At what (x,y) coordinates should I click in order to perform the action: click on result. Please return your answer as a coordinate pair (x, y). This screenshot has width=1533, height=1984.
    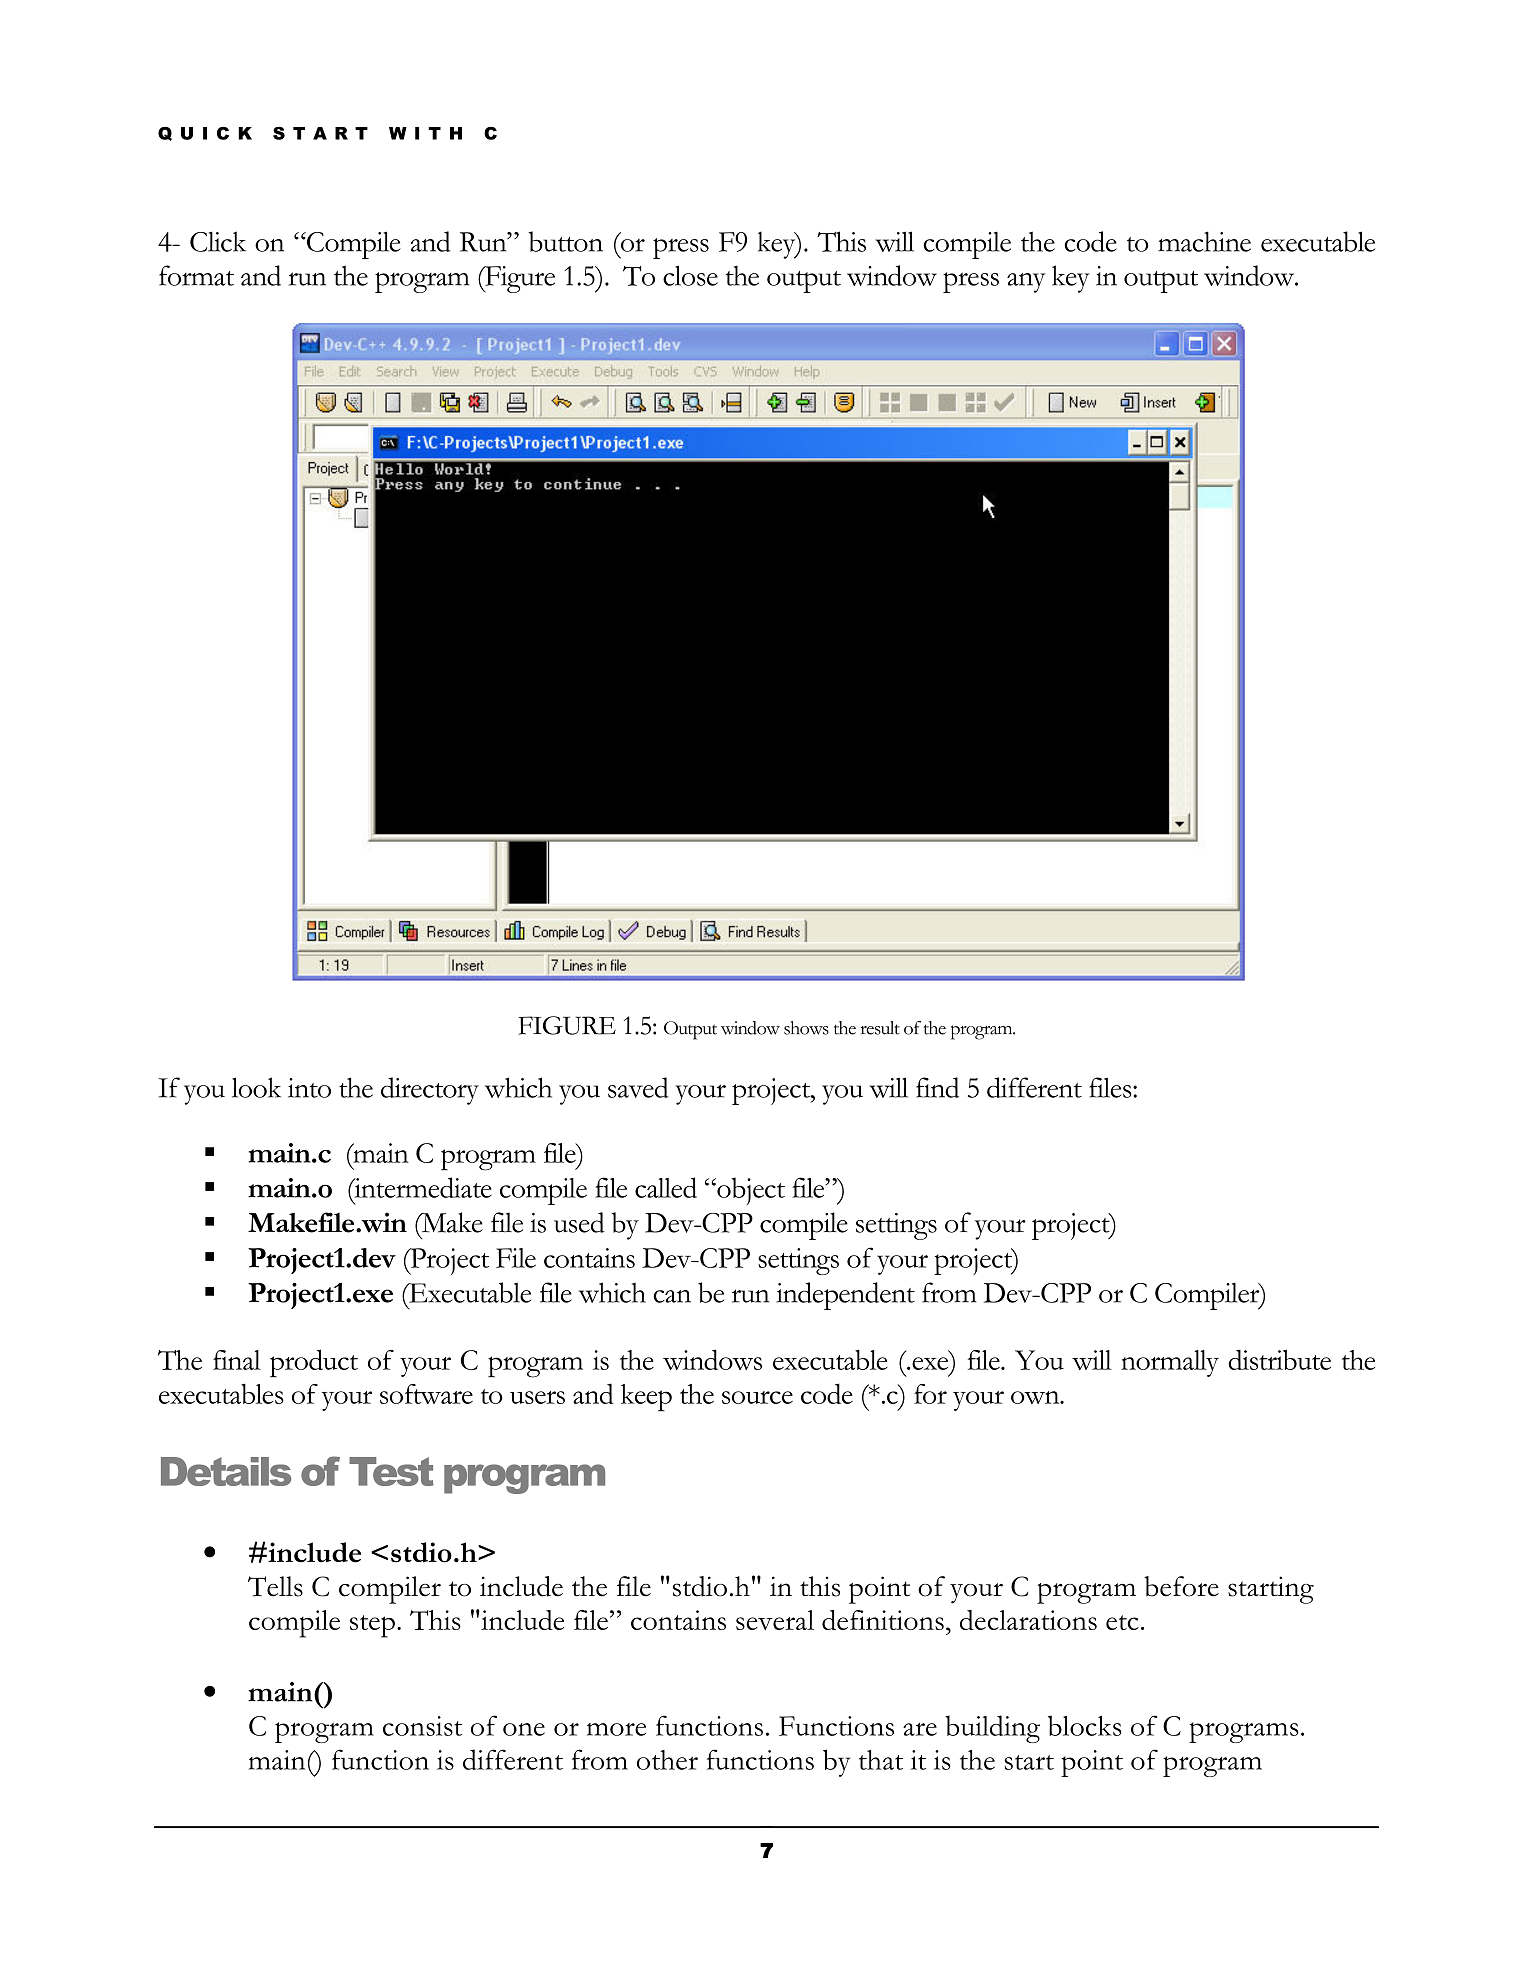
    Looking at the image, I should click on (880, 1028).
